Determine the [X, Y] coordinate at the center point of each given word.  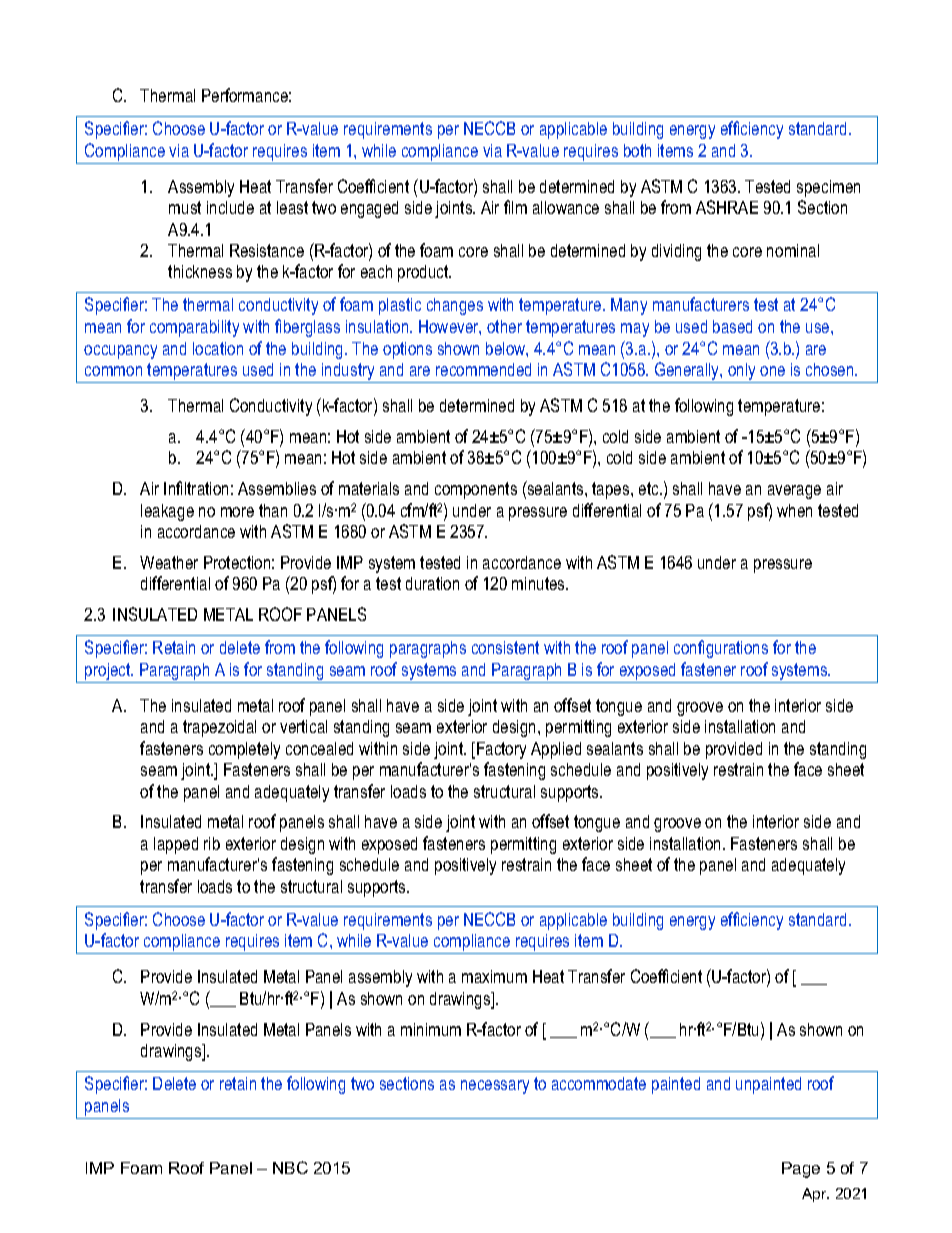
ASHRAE [727, 207]
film [515, 207]
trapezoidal [219, 728]
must [185, 207]
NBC [290, 1167]
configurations [721, 649]
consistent [505, 647]
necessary [495, 1087]
